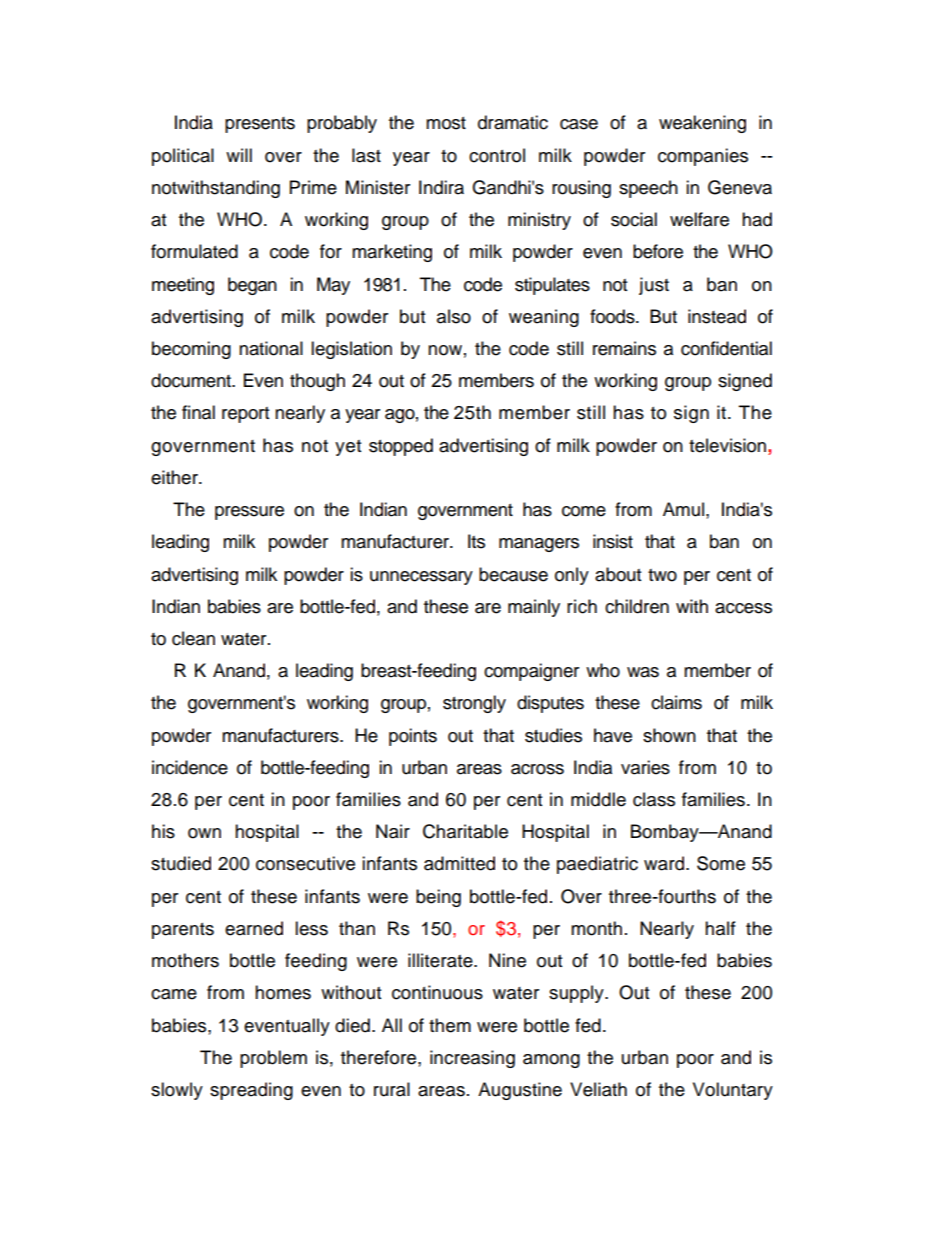 This screenshot has width=952, height=1233. Describe the element at coordinates (413, 737) in the screenshot. I see `points` at that location.
